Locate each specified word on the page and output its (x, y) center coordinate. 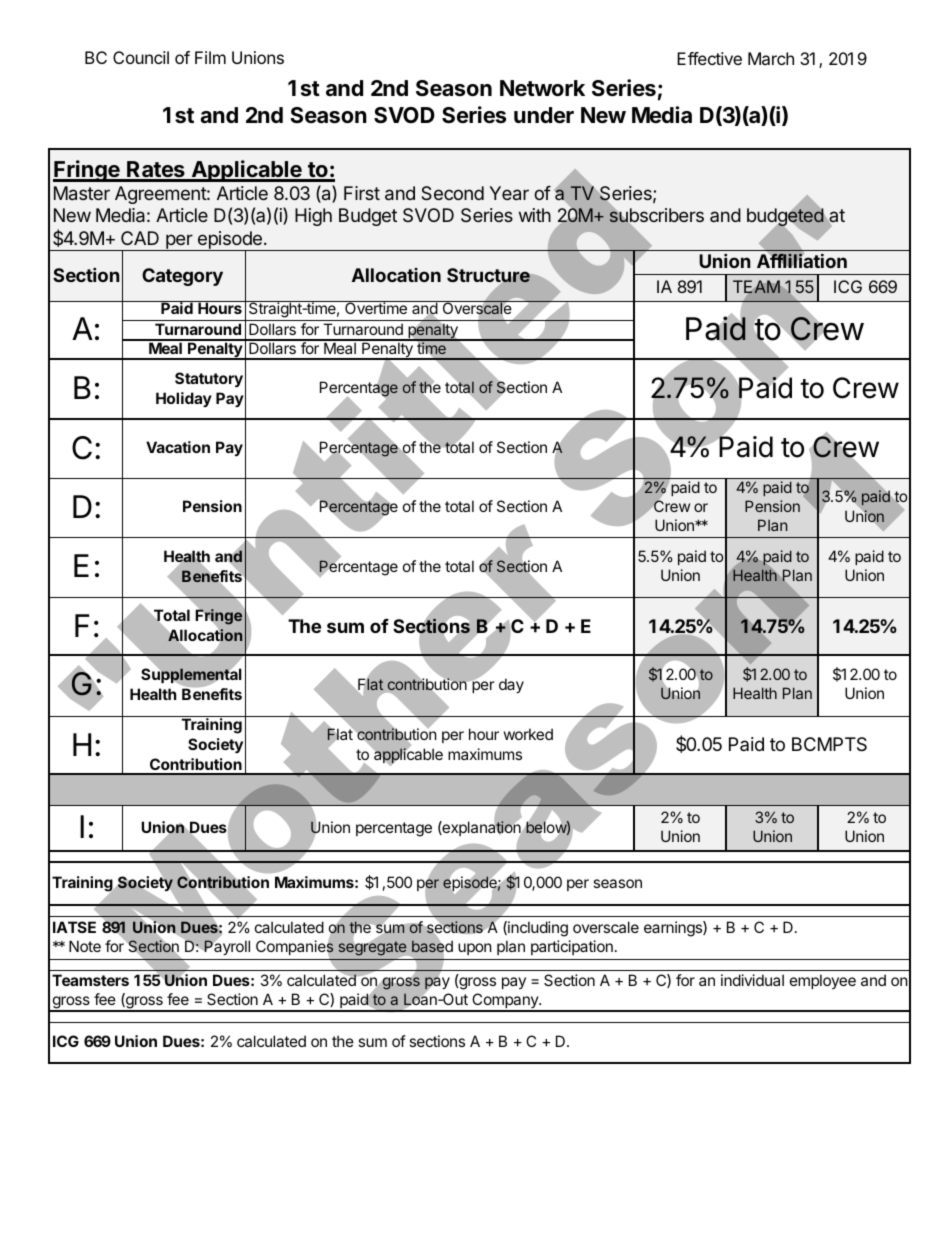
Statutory (209, 379)
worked (528, 734)
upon (475, 949)
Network (542, 88)
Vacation (178, 447)
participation (572, 947)
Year (509, 193)
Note (85, 946)
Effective (709, 58)
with (535, 215)
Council (141, 57)
